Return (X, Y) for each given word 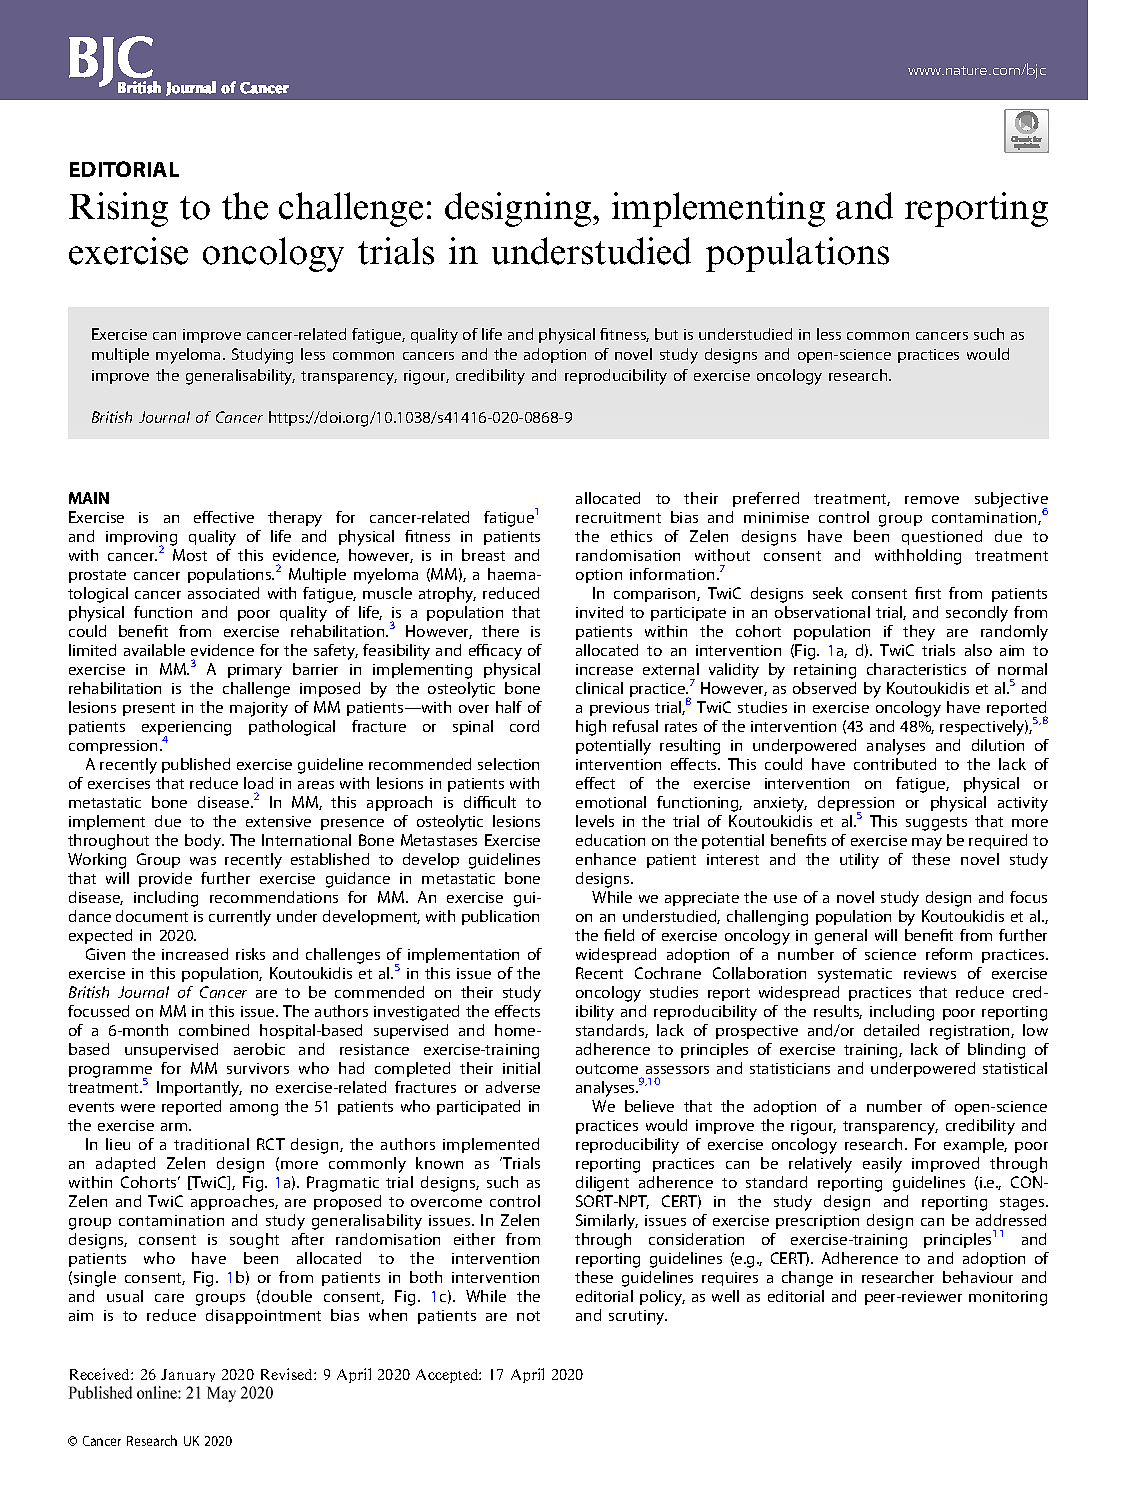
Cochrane (668, 973)
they (919, 633)
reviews (930, 973)
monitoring (1008, 1298)
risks (250, 954)
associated (223, 593)
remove (932, 500)
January (188, 1375)
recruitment (618, 517)
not (528, 1316)
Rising (118, 209)
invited (599, 612)
